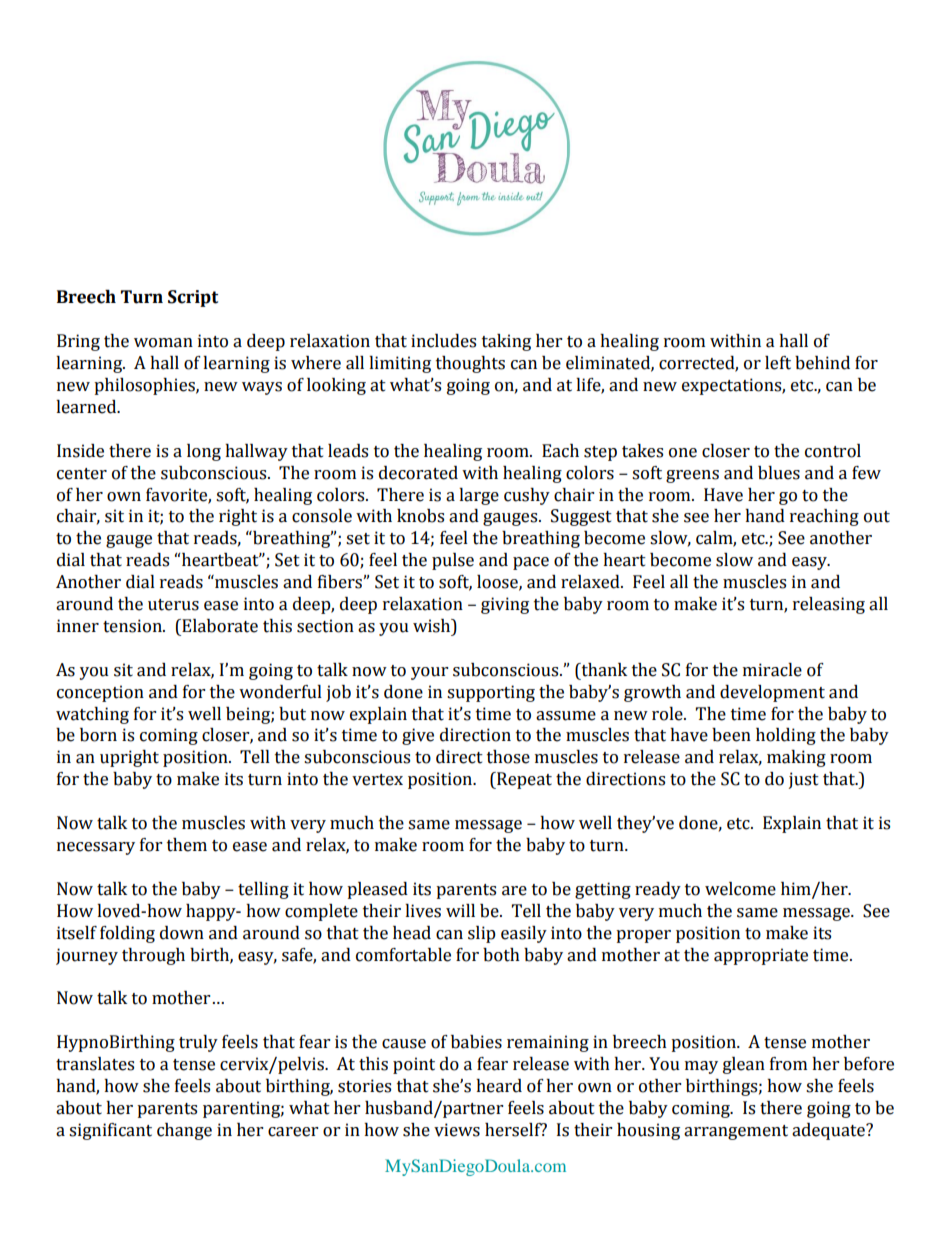 The image size is (952, 1233). Describe the element at coordinates (786, 736) in the screenshot. I see `holding` at that location.
